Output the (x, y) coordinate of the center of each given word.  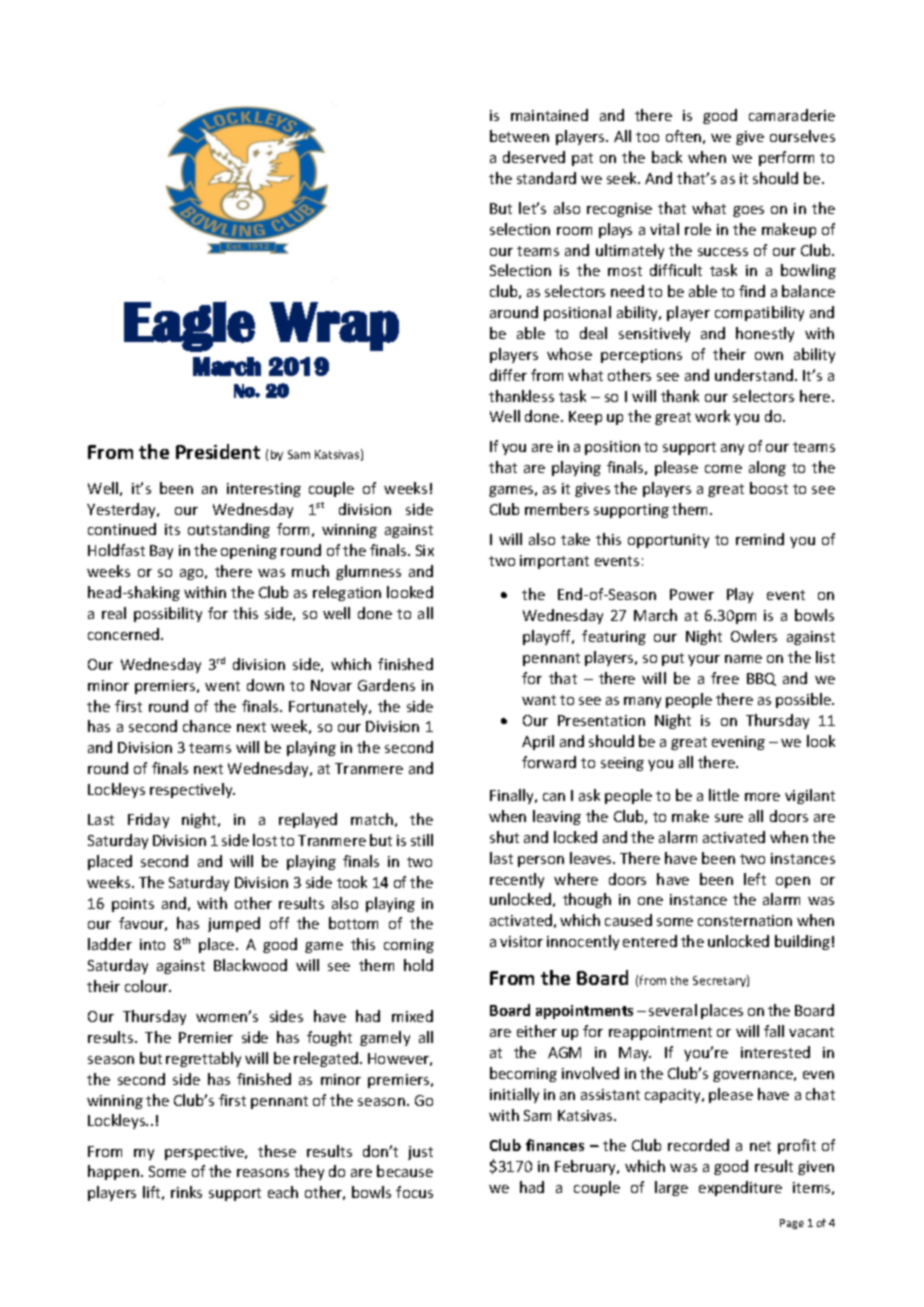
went (222, 686)
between (519, 136)
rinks (186, 1192)
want (539, 700)
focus (414, 1192)
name (743, 659)
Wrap (334, 326)
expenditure (740, 1188)
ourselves (802, 136)
